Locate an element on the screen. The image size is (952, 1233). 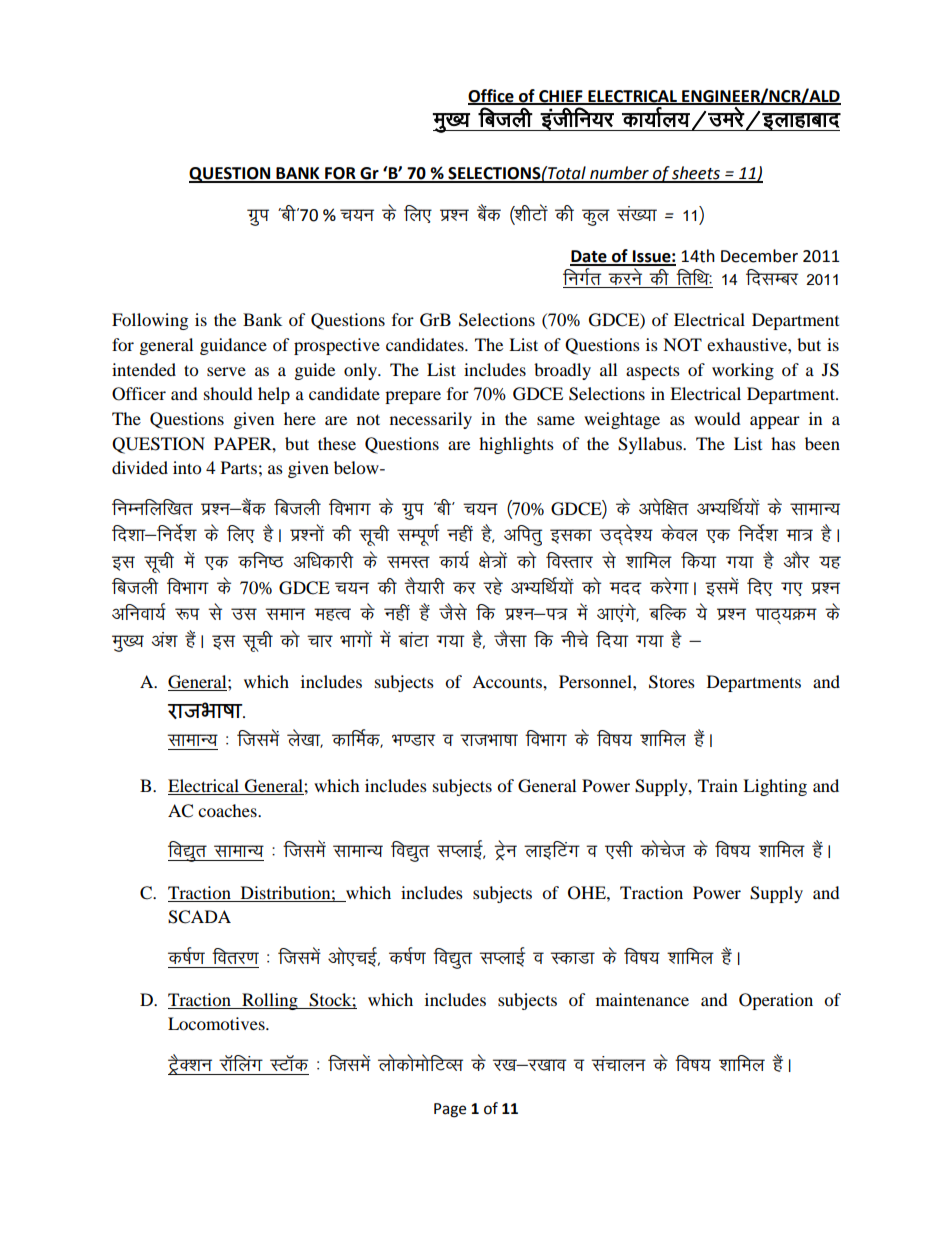
Personnel is located at coordinates (596, 681).
